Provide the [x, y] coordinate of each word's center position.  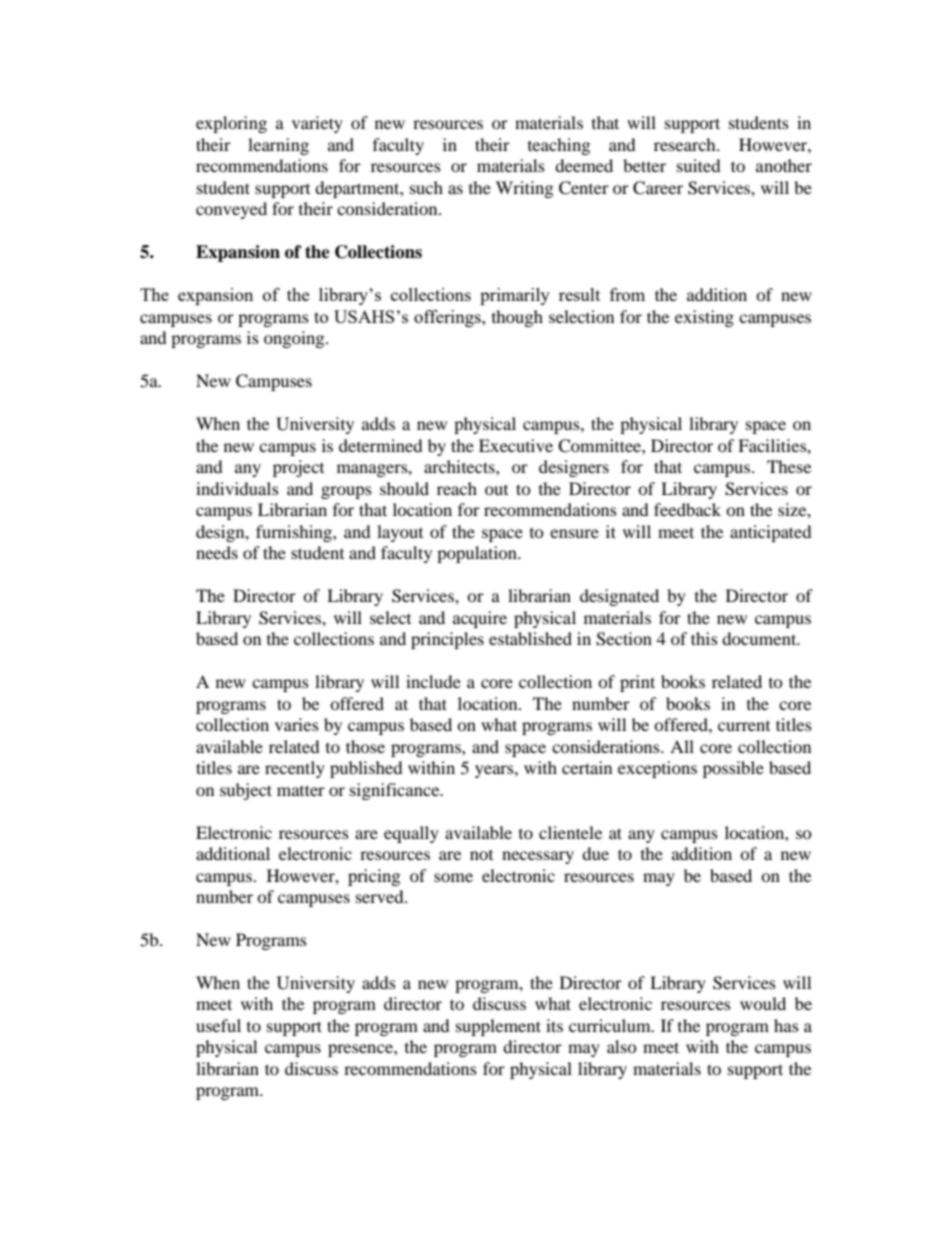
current [744, 726]
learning [278, 146]
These [789, 466]
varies [297, 724]
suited [699, 165]
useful [218, 1025]
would [763, 1003]
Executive [516, 445]
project [298, 468]
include [433, 681]
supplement [498, 1027]
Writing [524, 189]
